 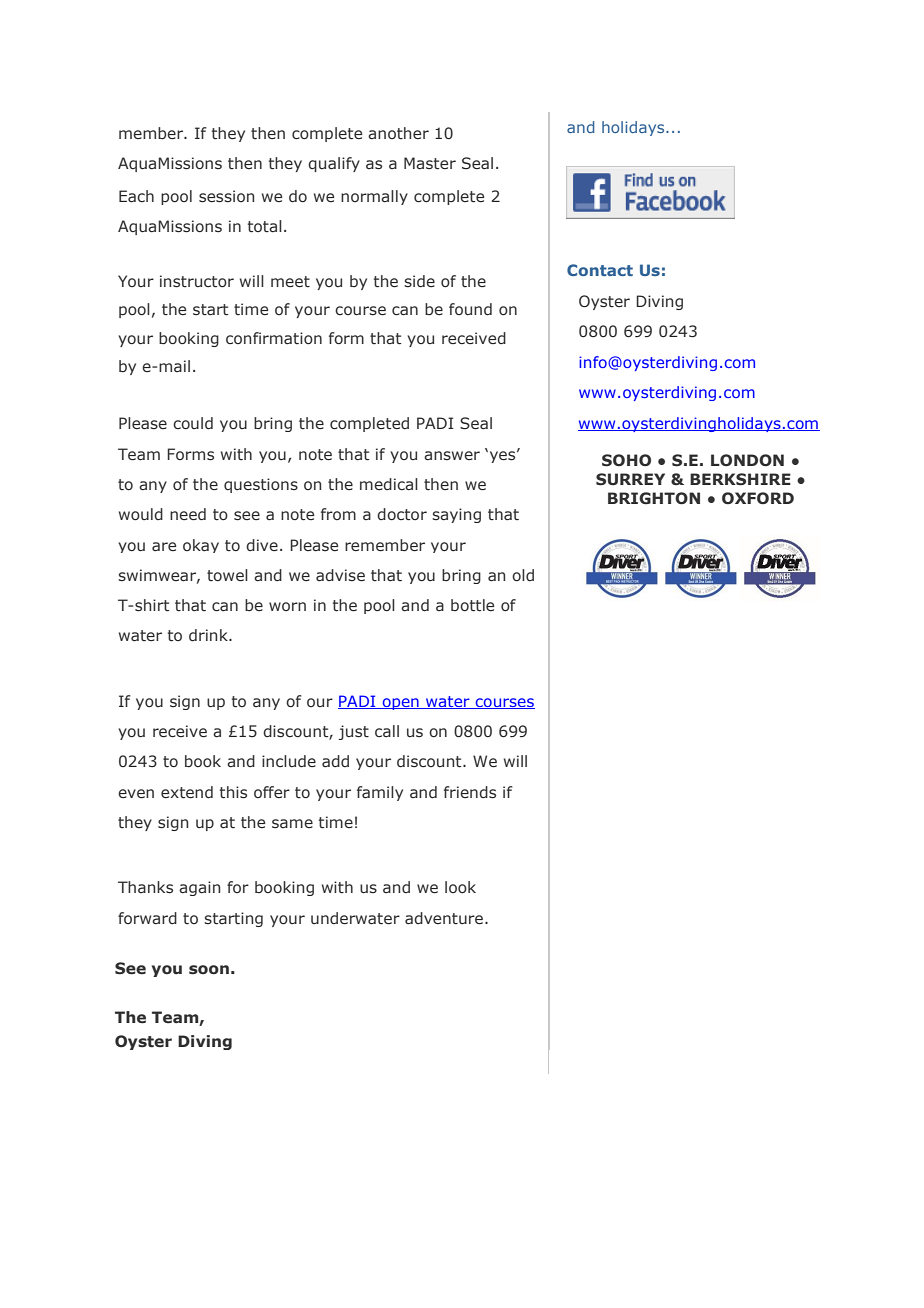 What do you see at coordinates (626, 460) in the screenshot?
I see `SOHO` at bounding box center [626, 460].
